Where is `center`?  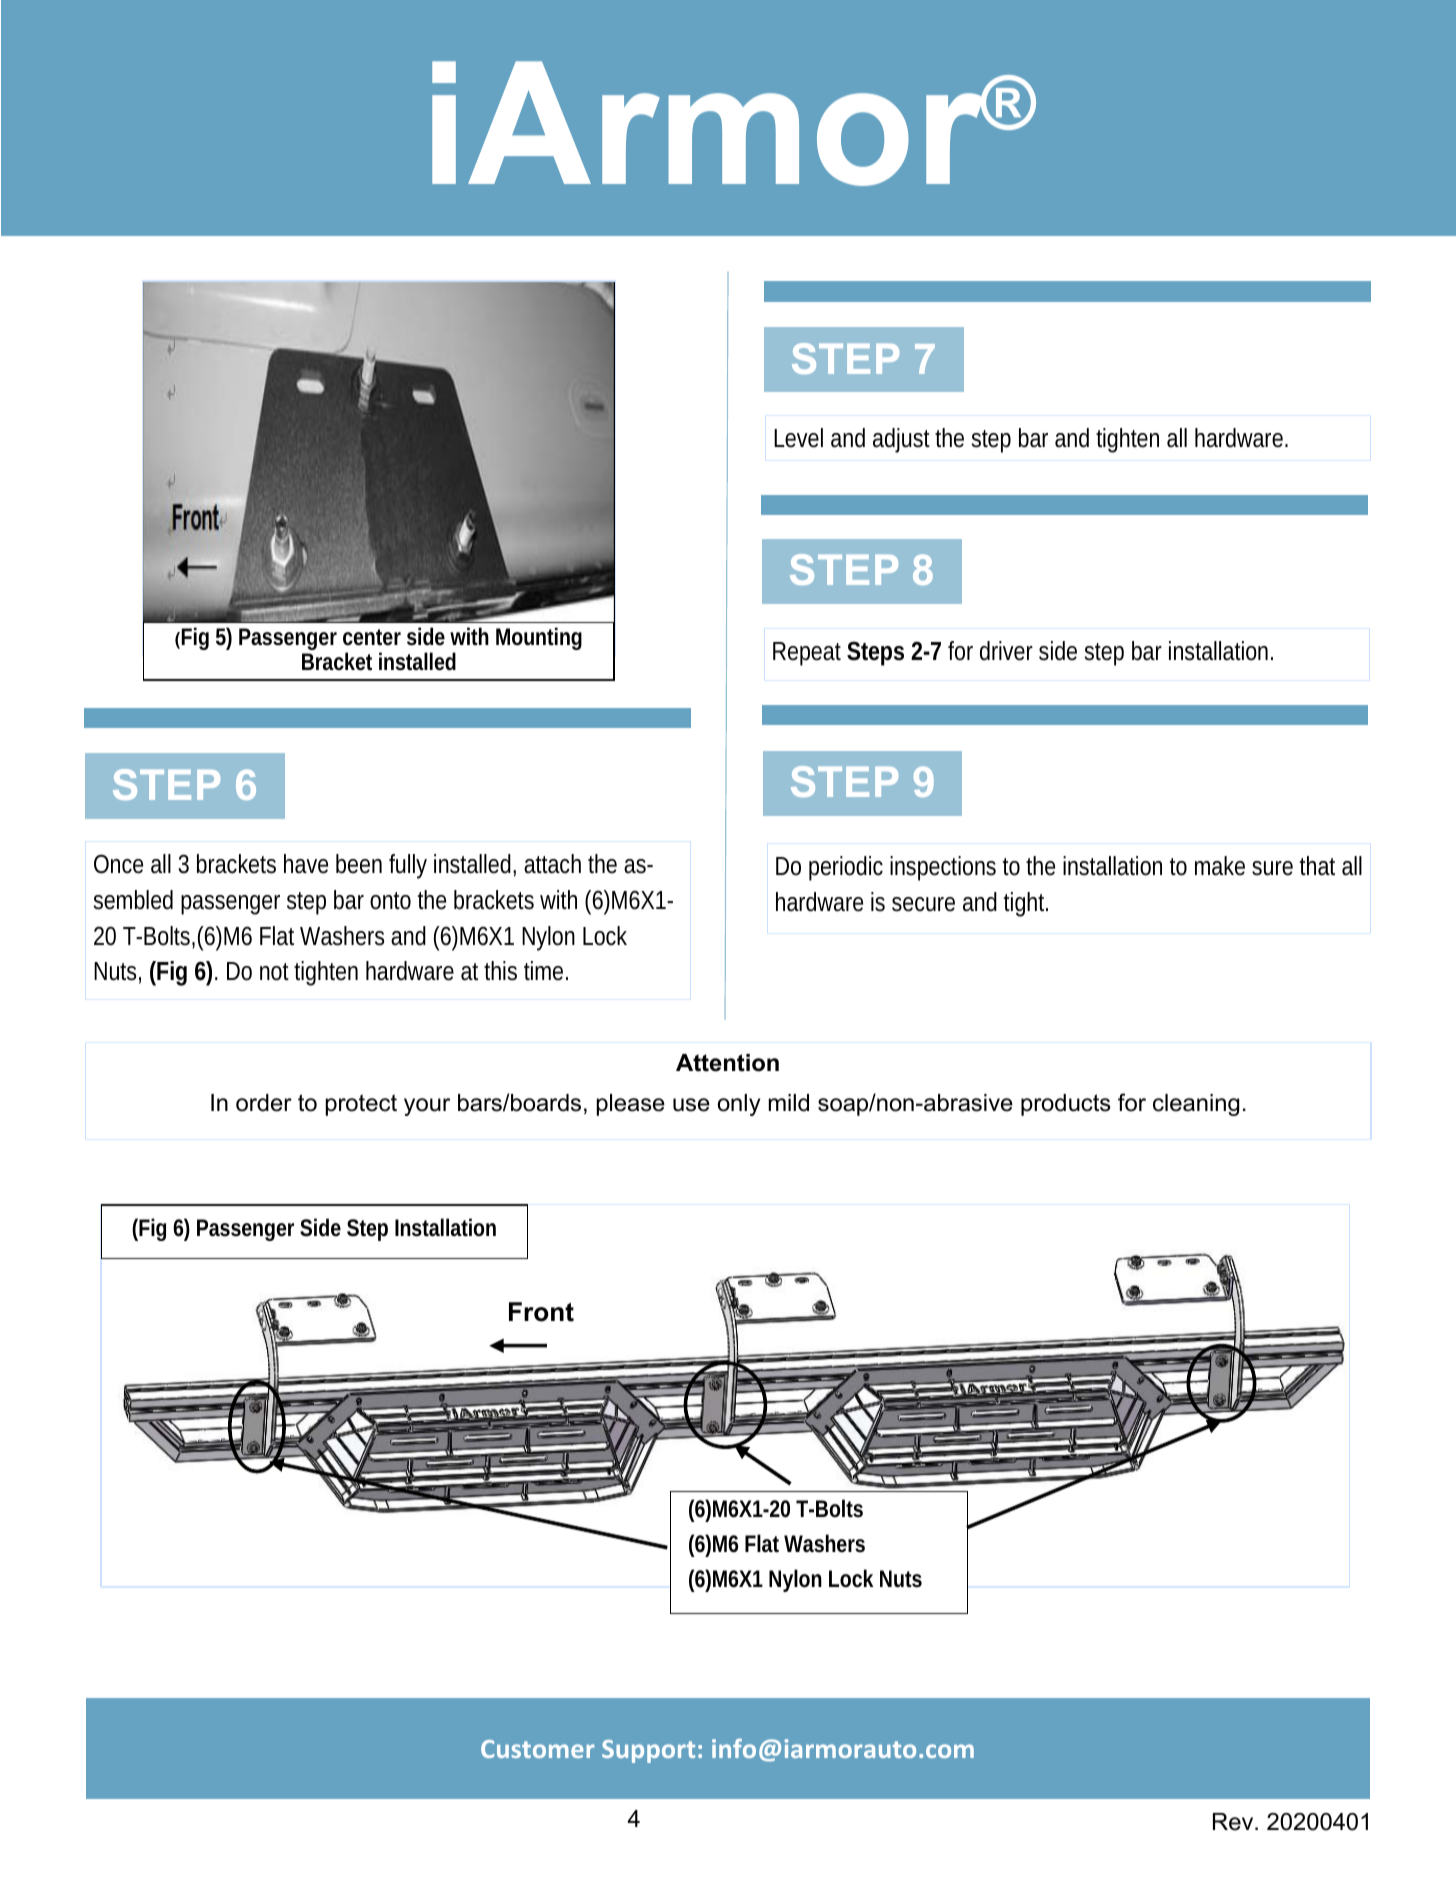
center is located at coordinates (372, 637).
